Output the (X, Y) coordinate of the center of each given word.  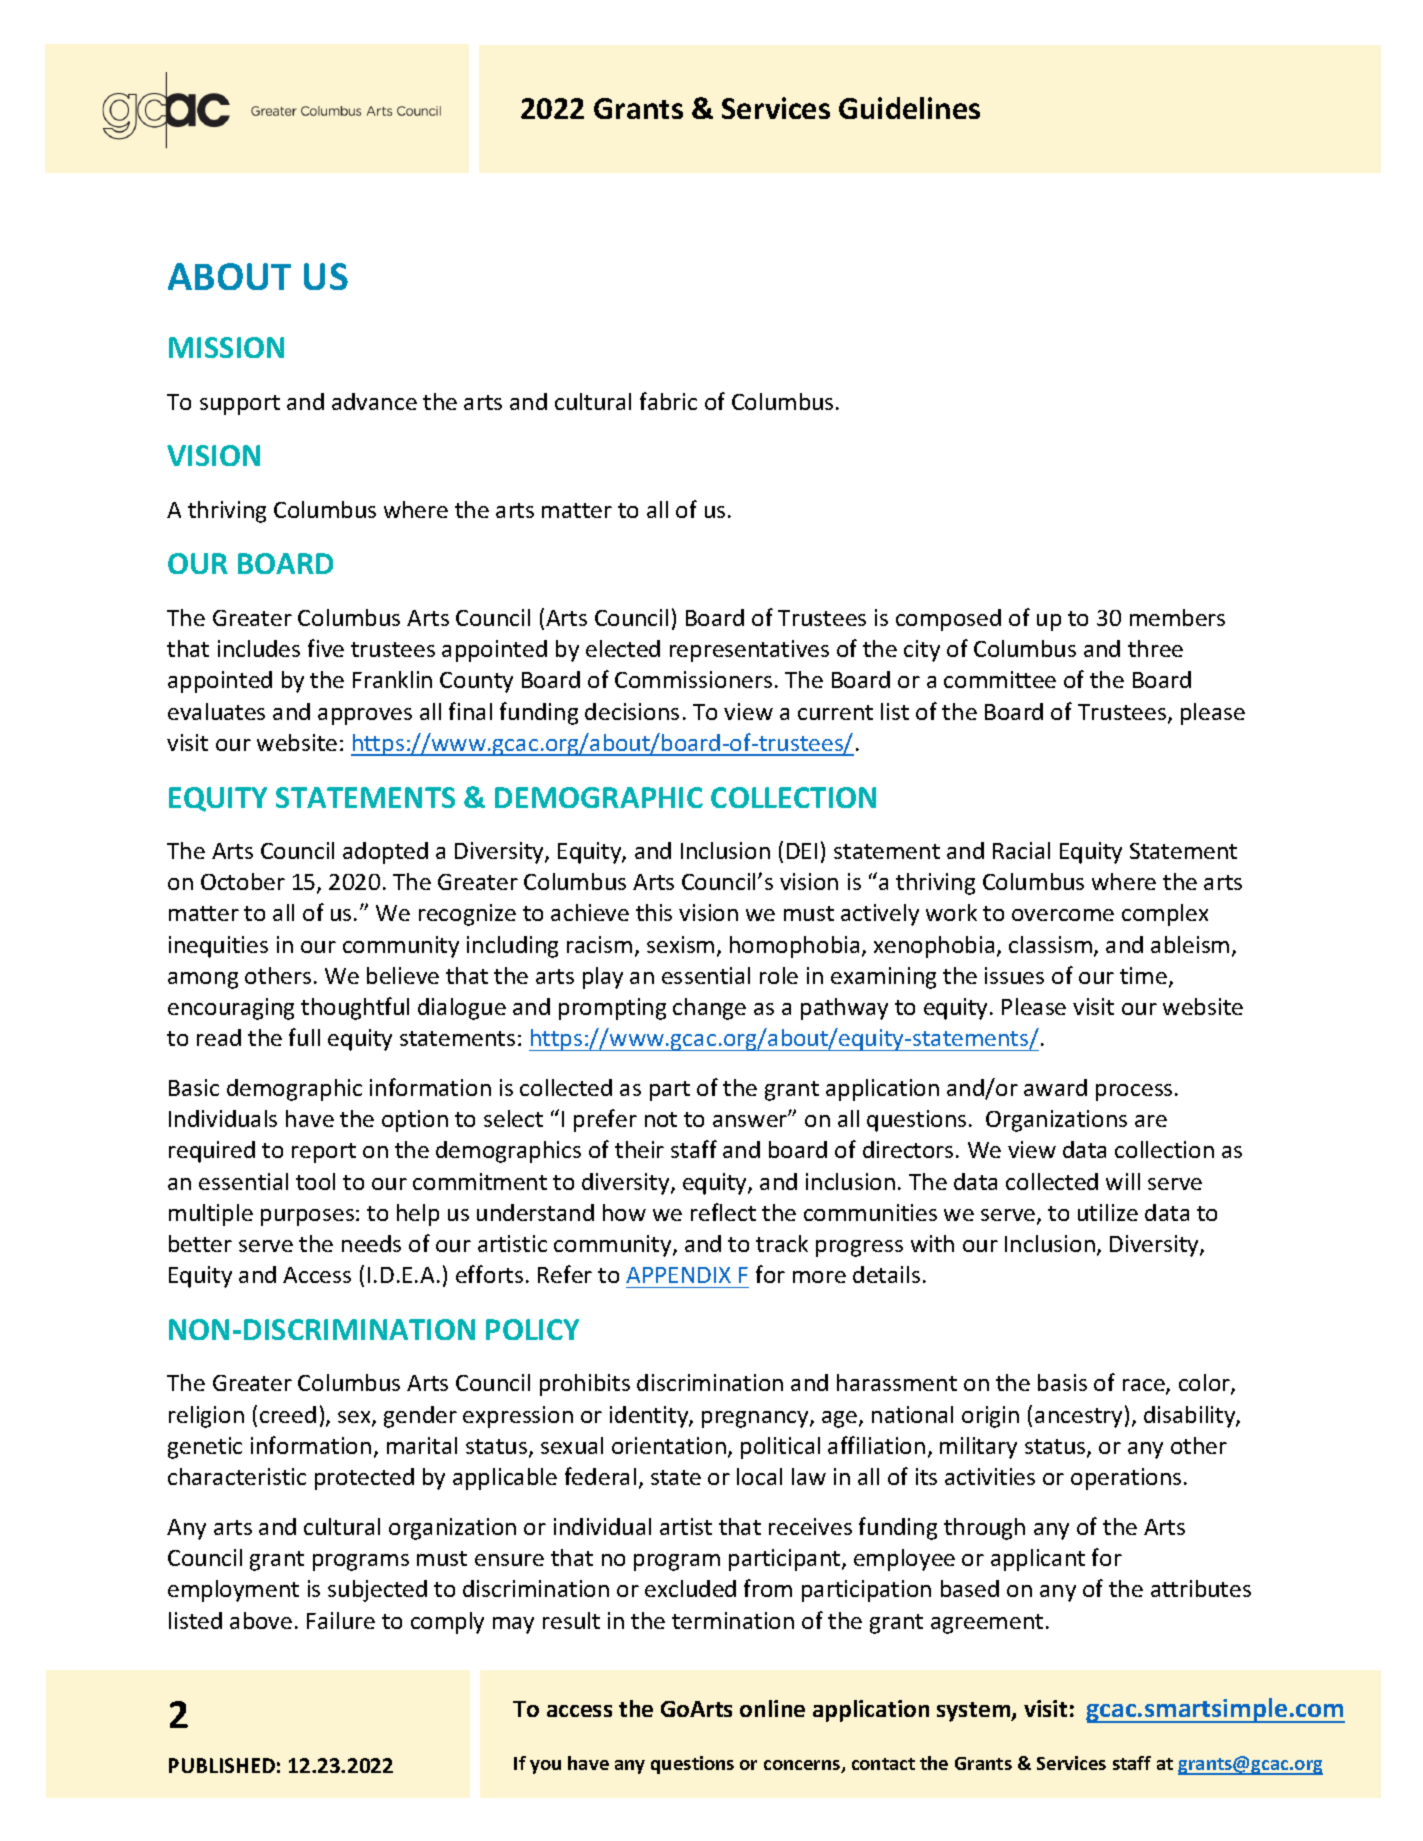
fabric (668, 401)
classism (1050, 944)
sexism (680, 944)
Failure (341, 1620)
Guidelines (909, 108)
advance (374, 401)
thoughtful (355, 1008)
